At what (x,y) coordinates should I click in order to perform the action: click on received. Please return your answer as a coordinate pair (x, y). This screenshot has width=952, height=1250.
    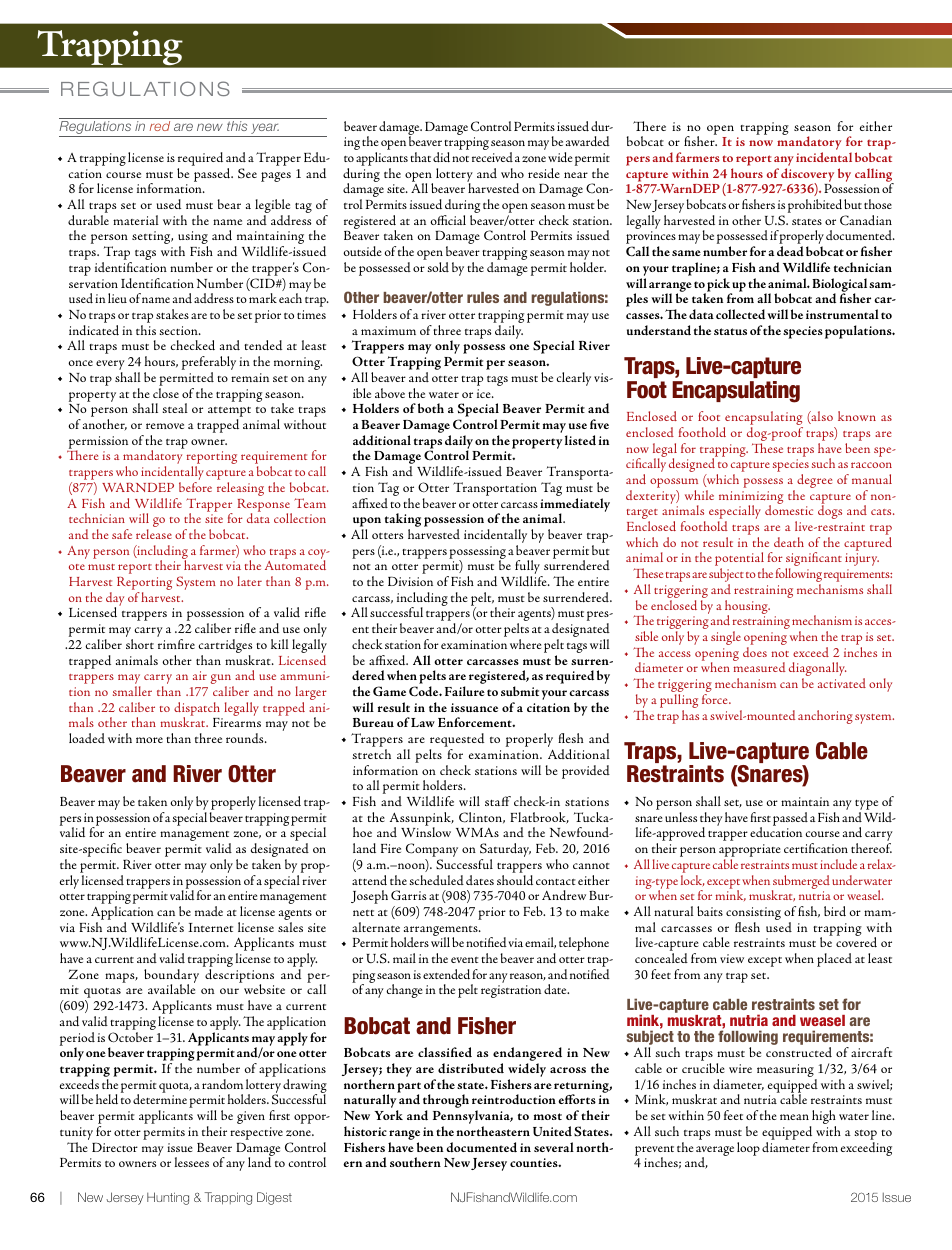
    Looking at the image, I should click on (492, 157).
